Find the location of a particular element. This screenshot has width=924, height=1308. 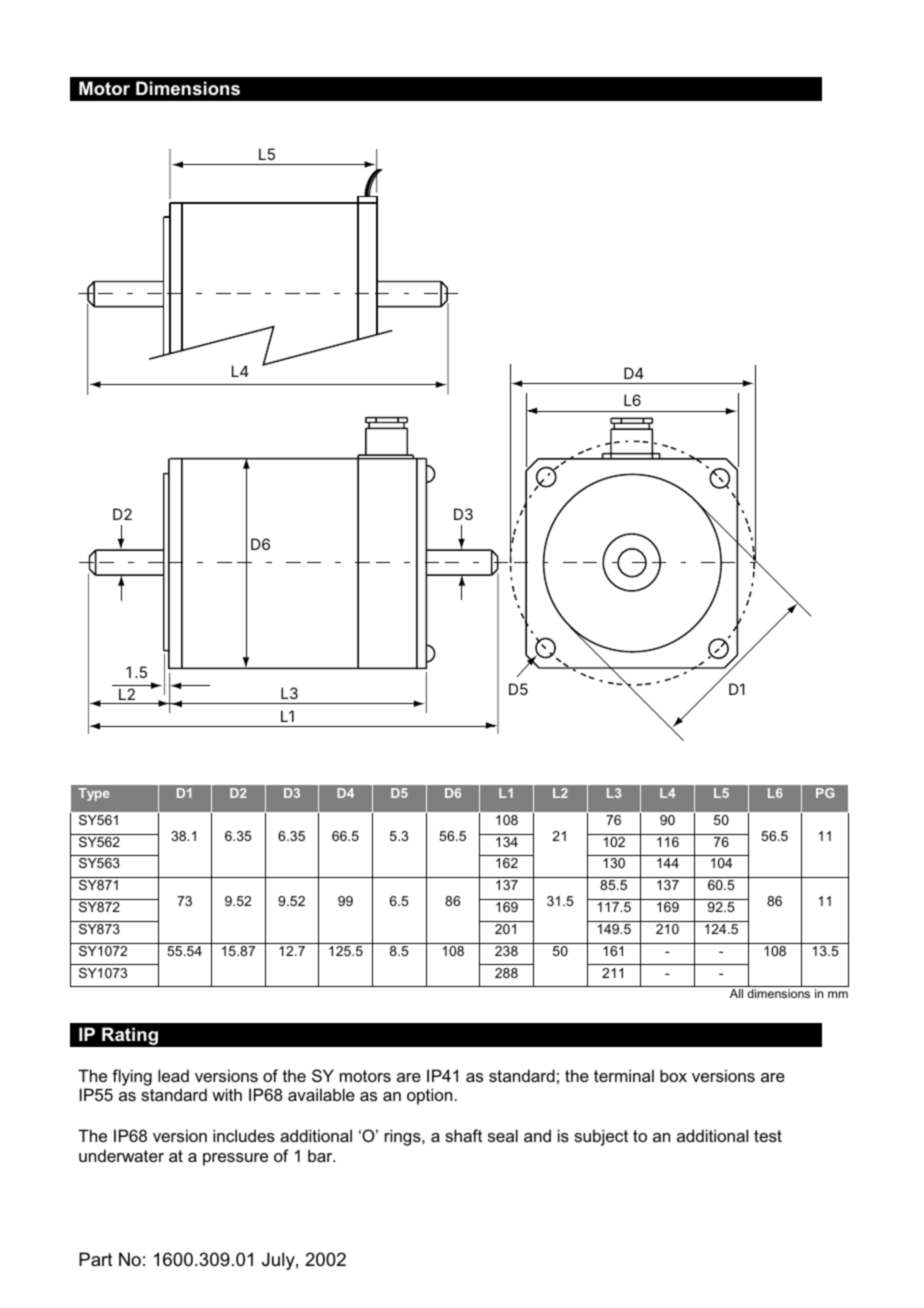

Part is located at coordinates (96, 1259).
